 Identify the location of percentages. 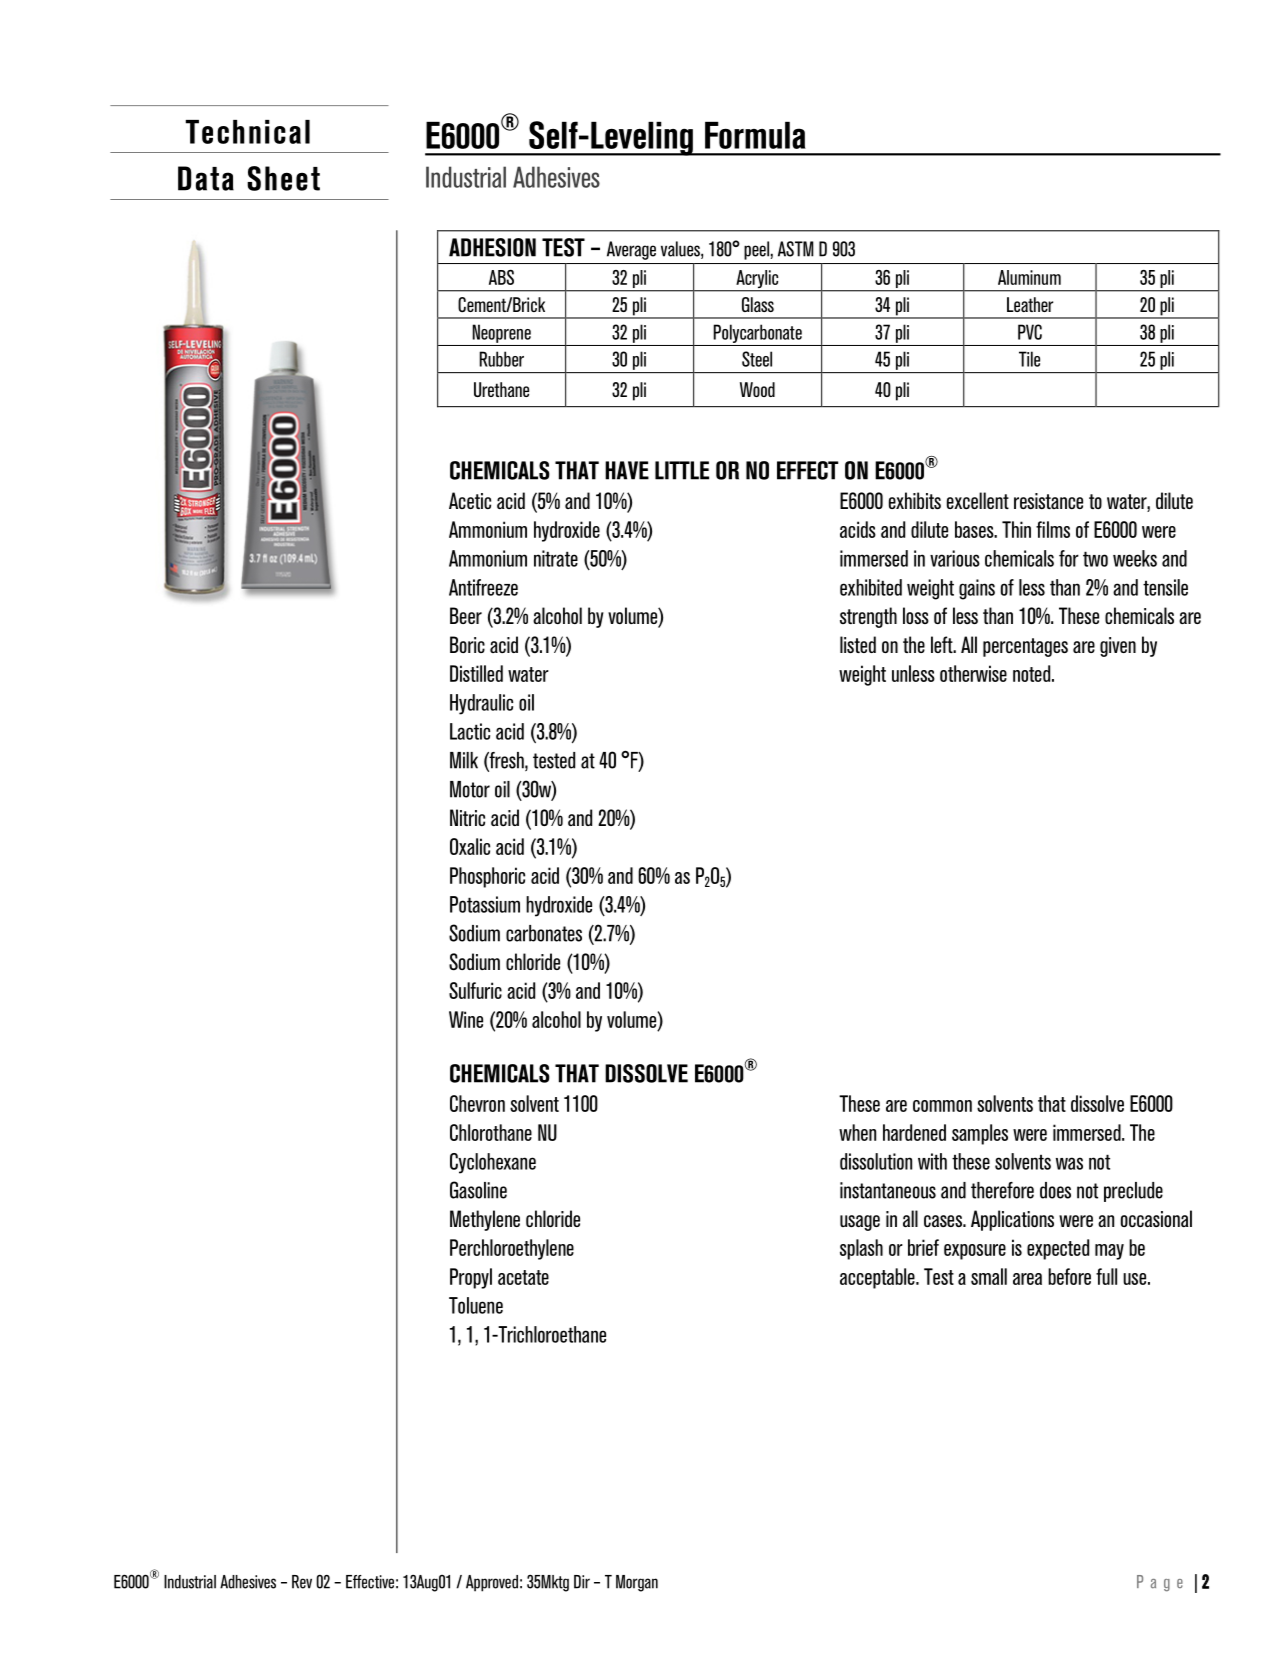
(1025, 647).
